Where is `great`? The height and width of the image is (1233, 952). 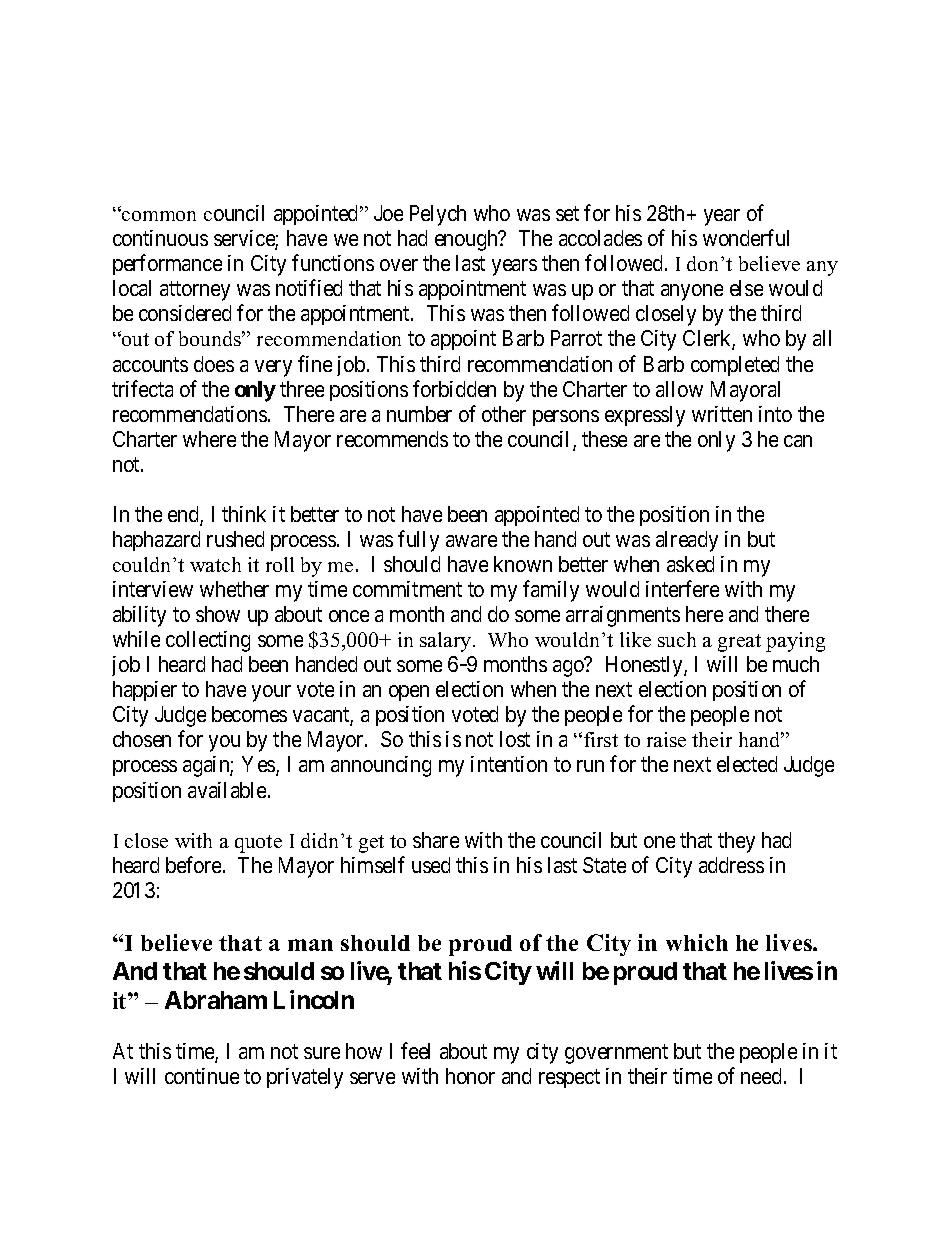
great is located at coordinates (739, 643).
